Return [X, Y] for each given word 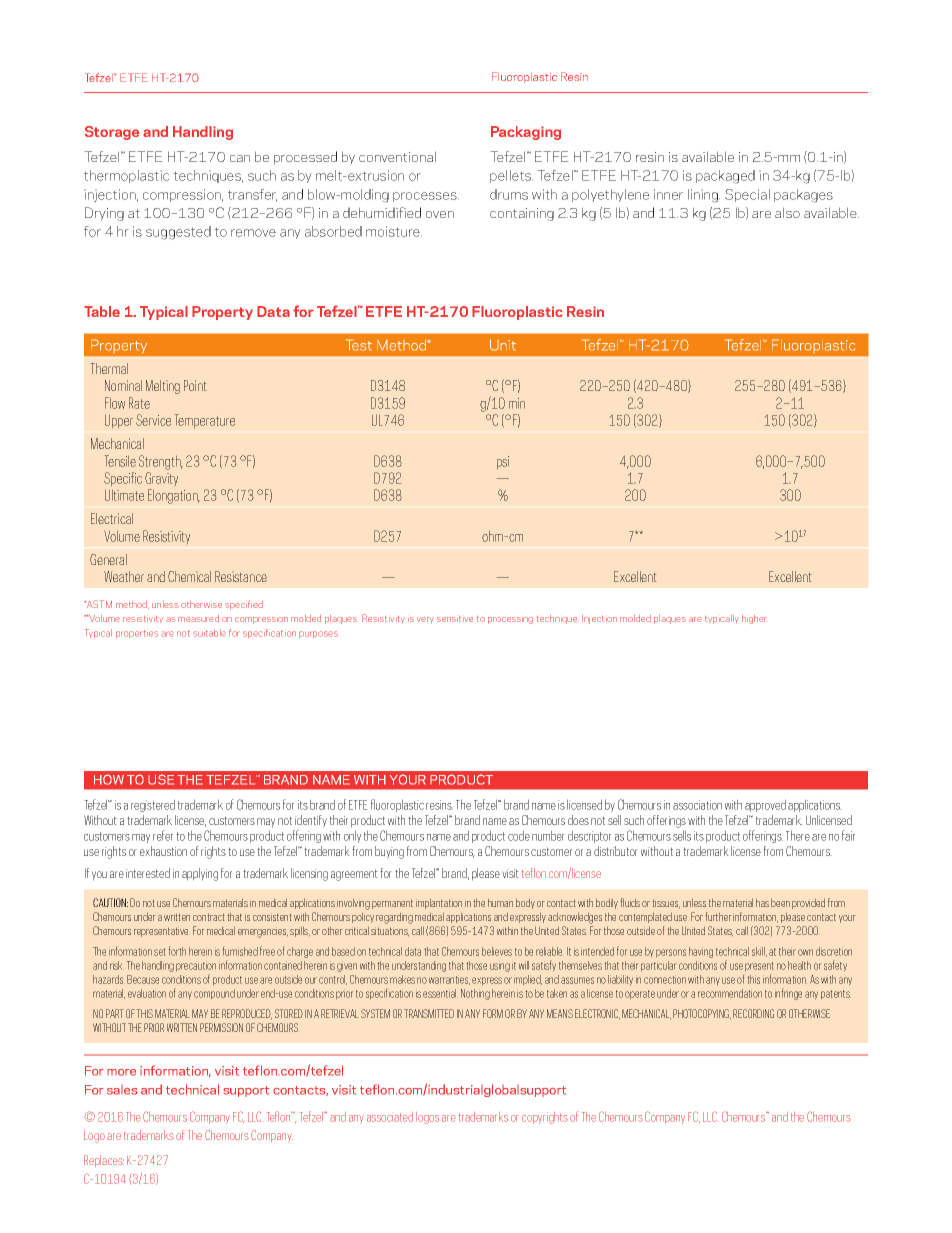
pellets [511, 176]
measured [198, 618]
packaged [725, 177]
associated [390, 1117]
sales [122, 1090]
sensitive [455, 619]
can [240, 158]
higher [754, 619]
